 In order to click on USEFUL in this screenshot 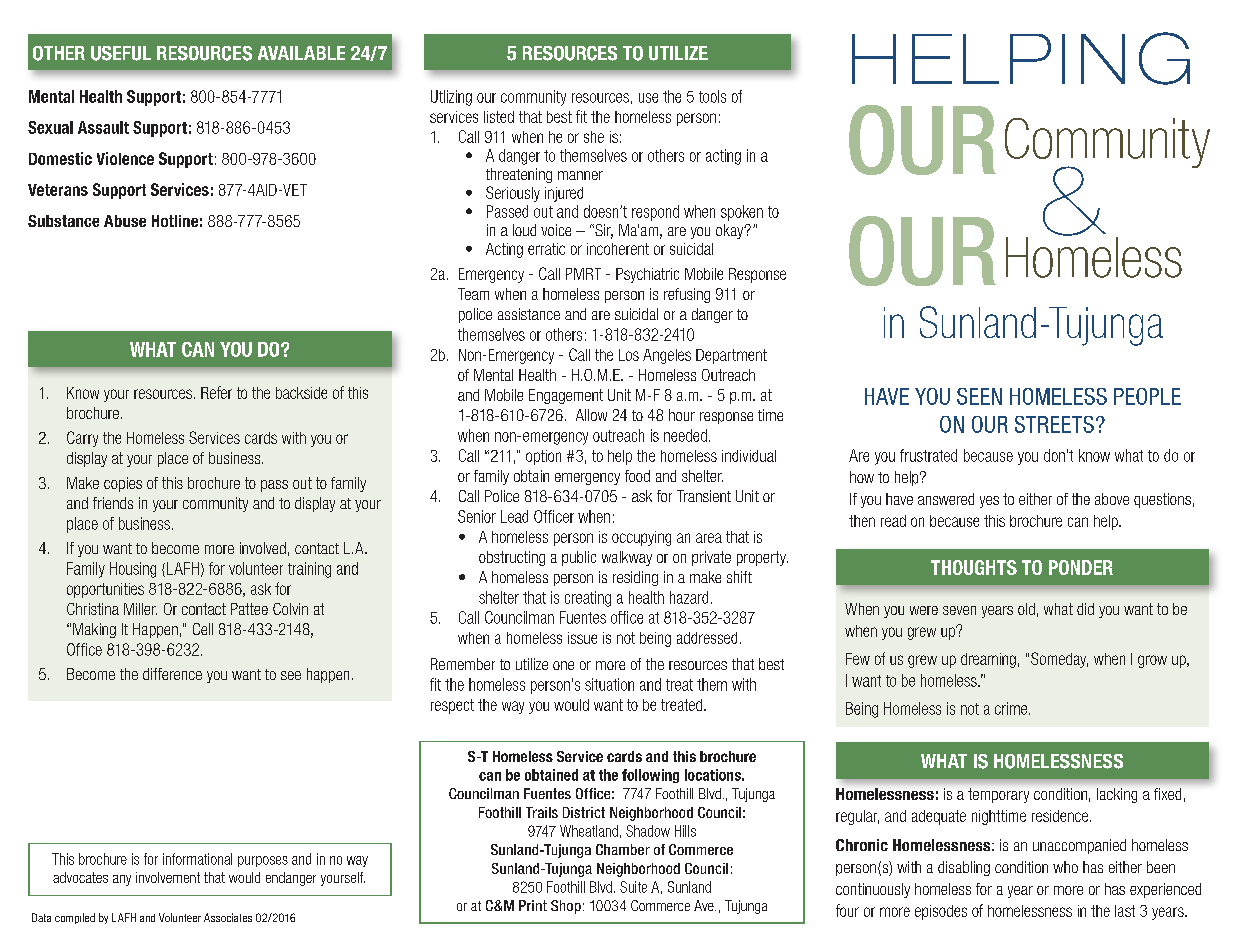, I will do `click(121, 53)`.
